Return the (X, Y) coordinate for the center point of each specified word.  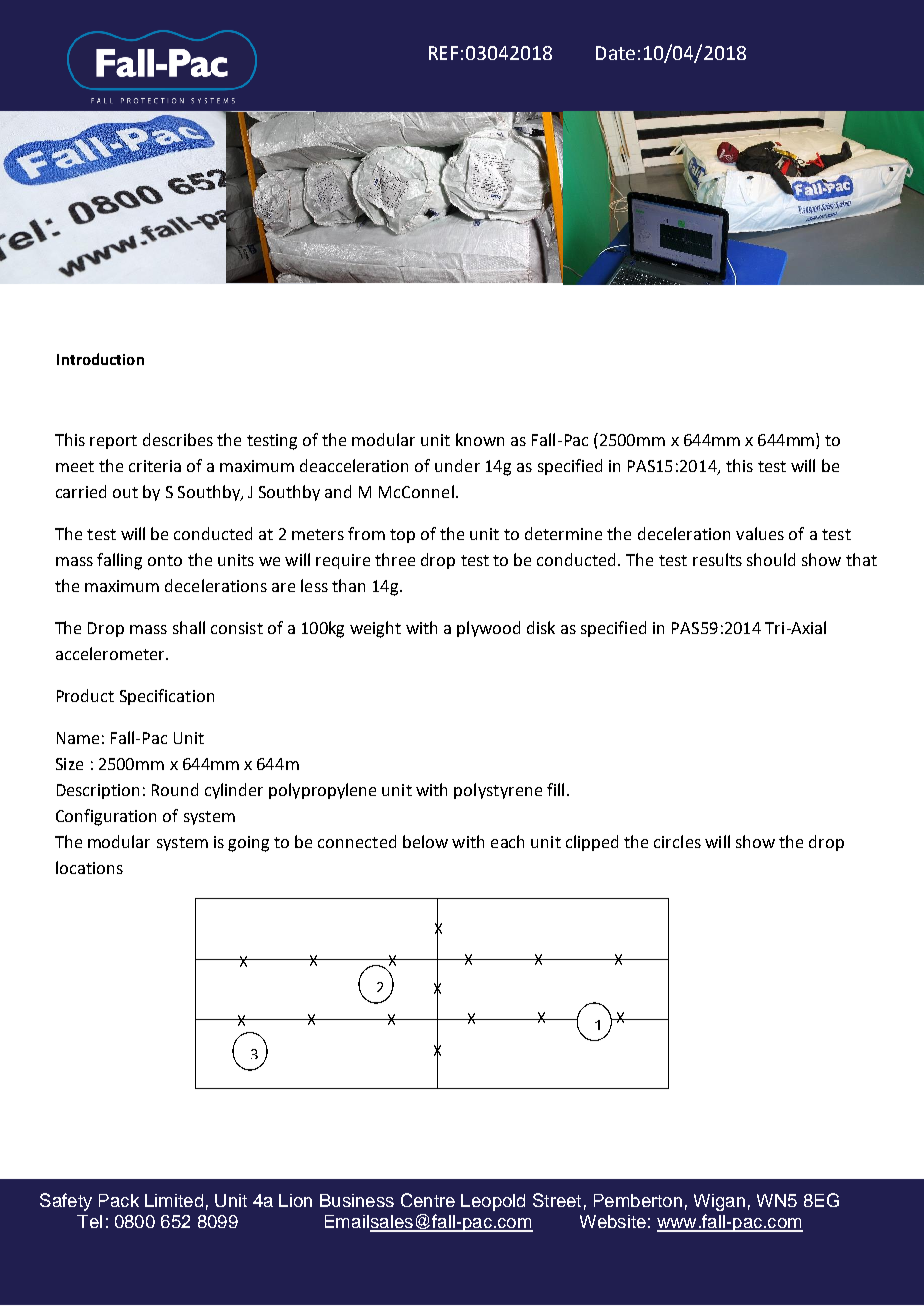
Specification (167, 697)
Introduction (100, 359)
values (760, 533)
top (402, 536)
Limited (174, 1200)
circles (677, 841)
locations (89, 867)
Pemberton (638, 1200)
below (425, 841)
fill (555, 789)
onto (165, 560)
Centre (428, 1200)
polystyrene (498, 791)
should (771, 559)
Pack (119, 1200)
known (480, 439)
